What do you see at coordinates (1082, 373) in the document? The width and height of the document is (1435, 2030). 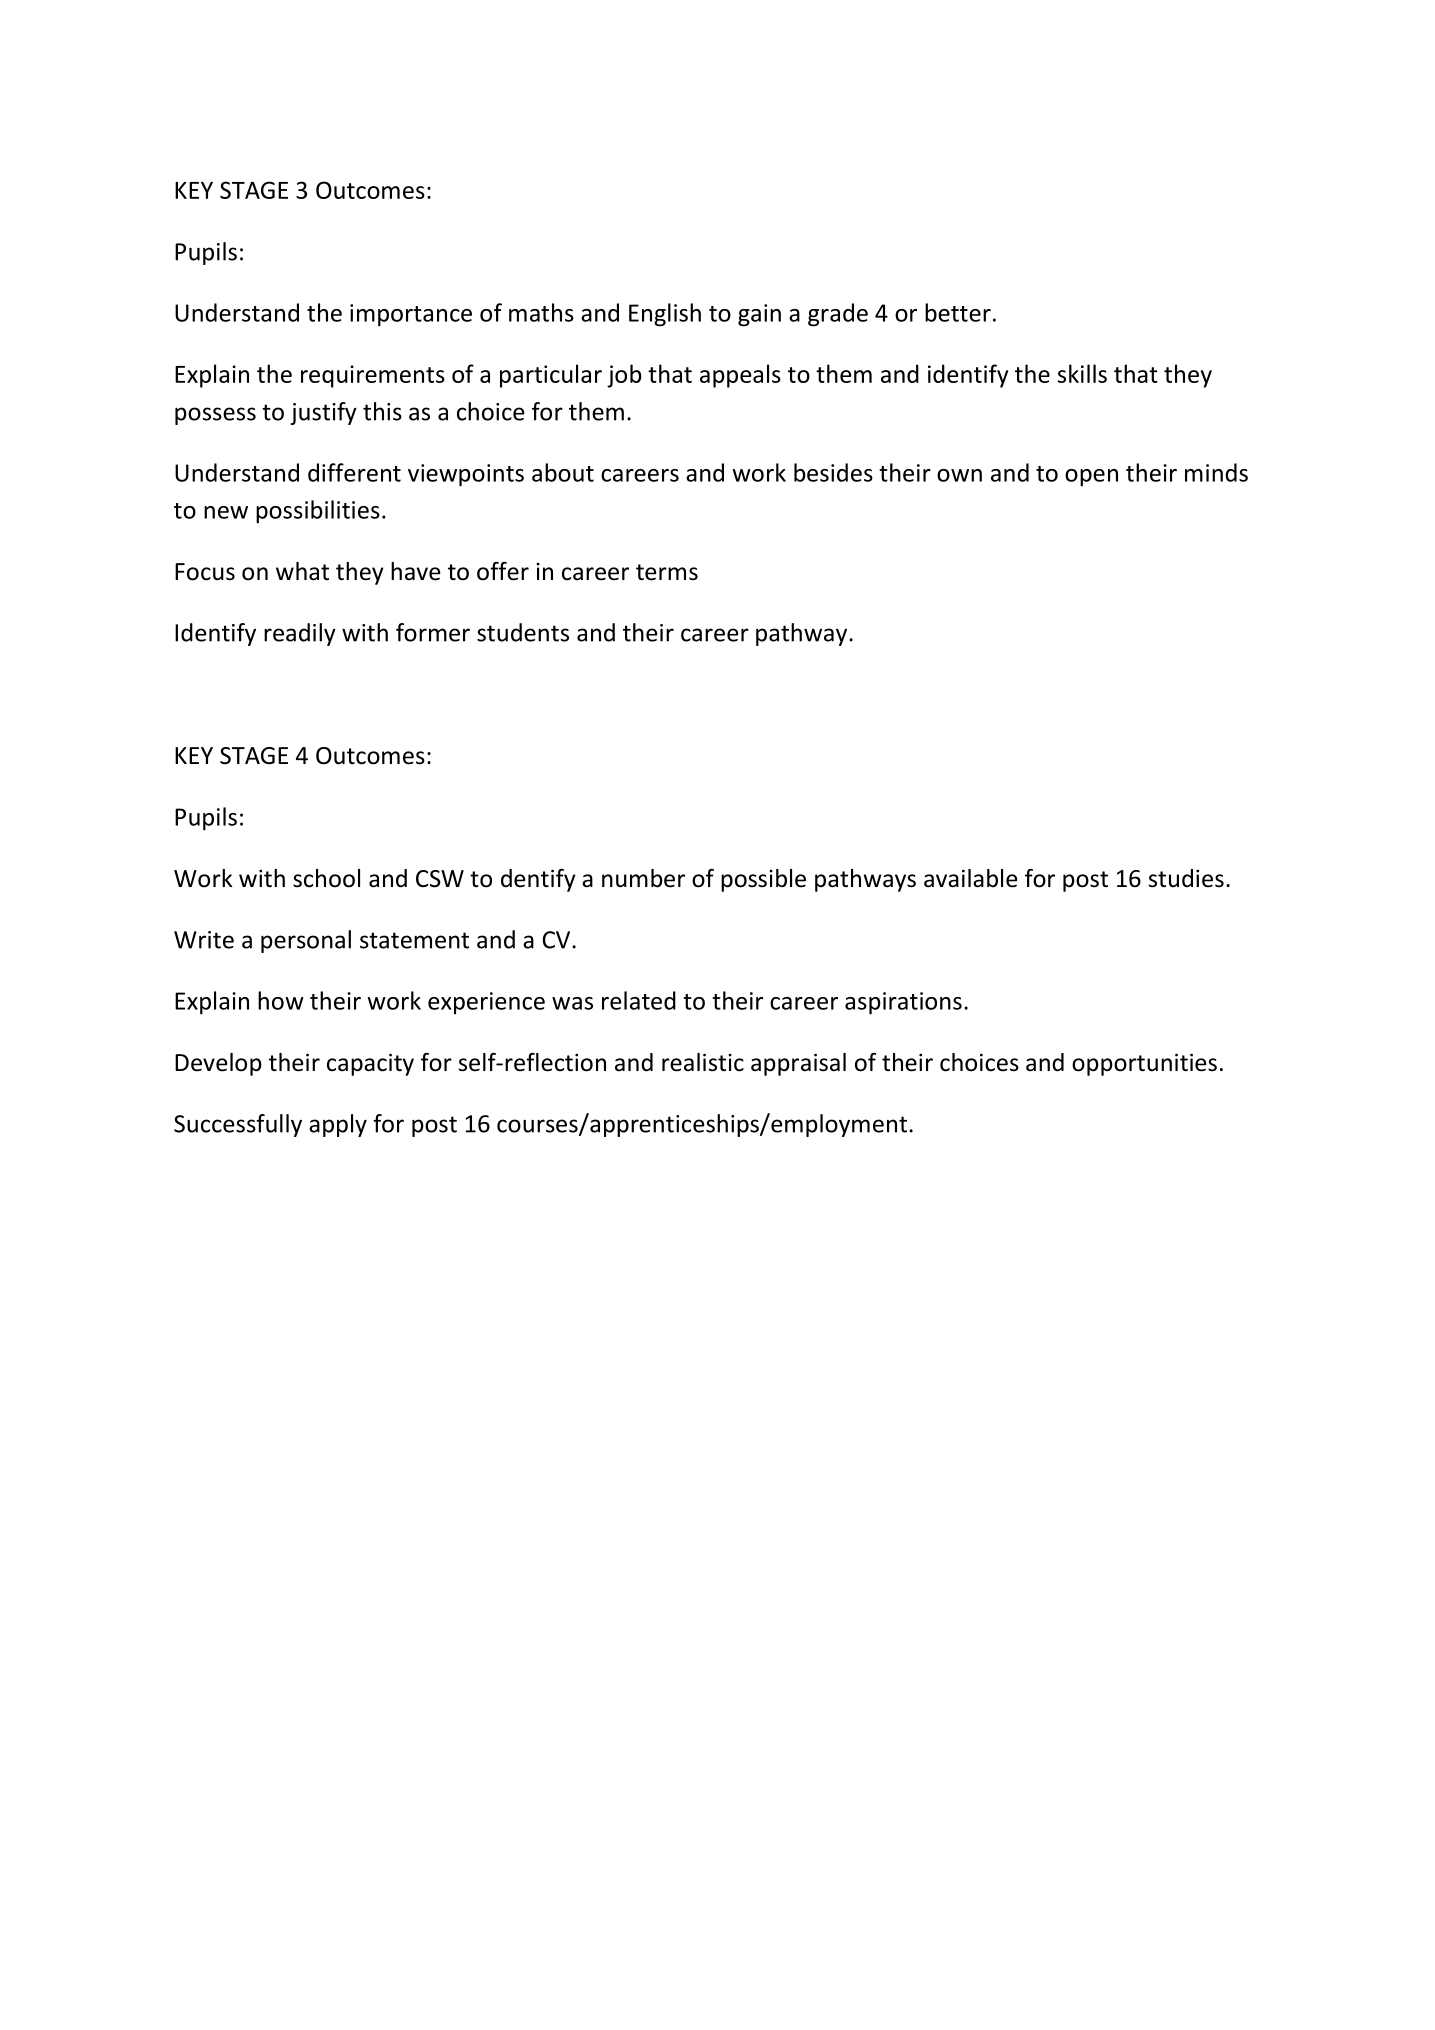 I see `skills` at bounding box center [1082, 373].
